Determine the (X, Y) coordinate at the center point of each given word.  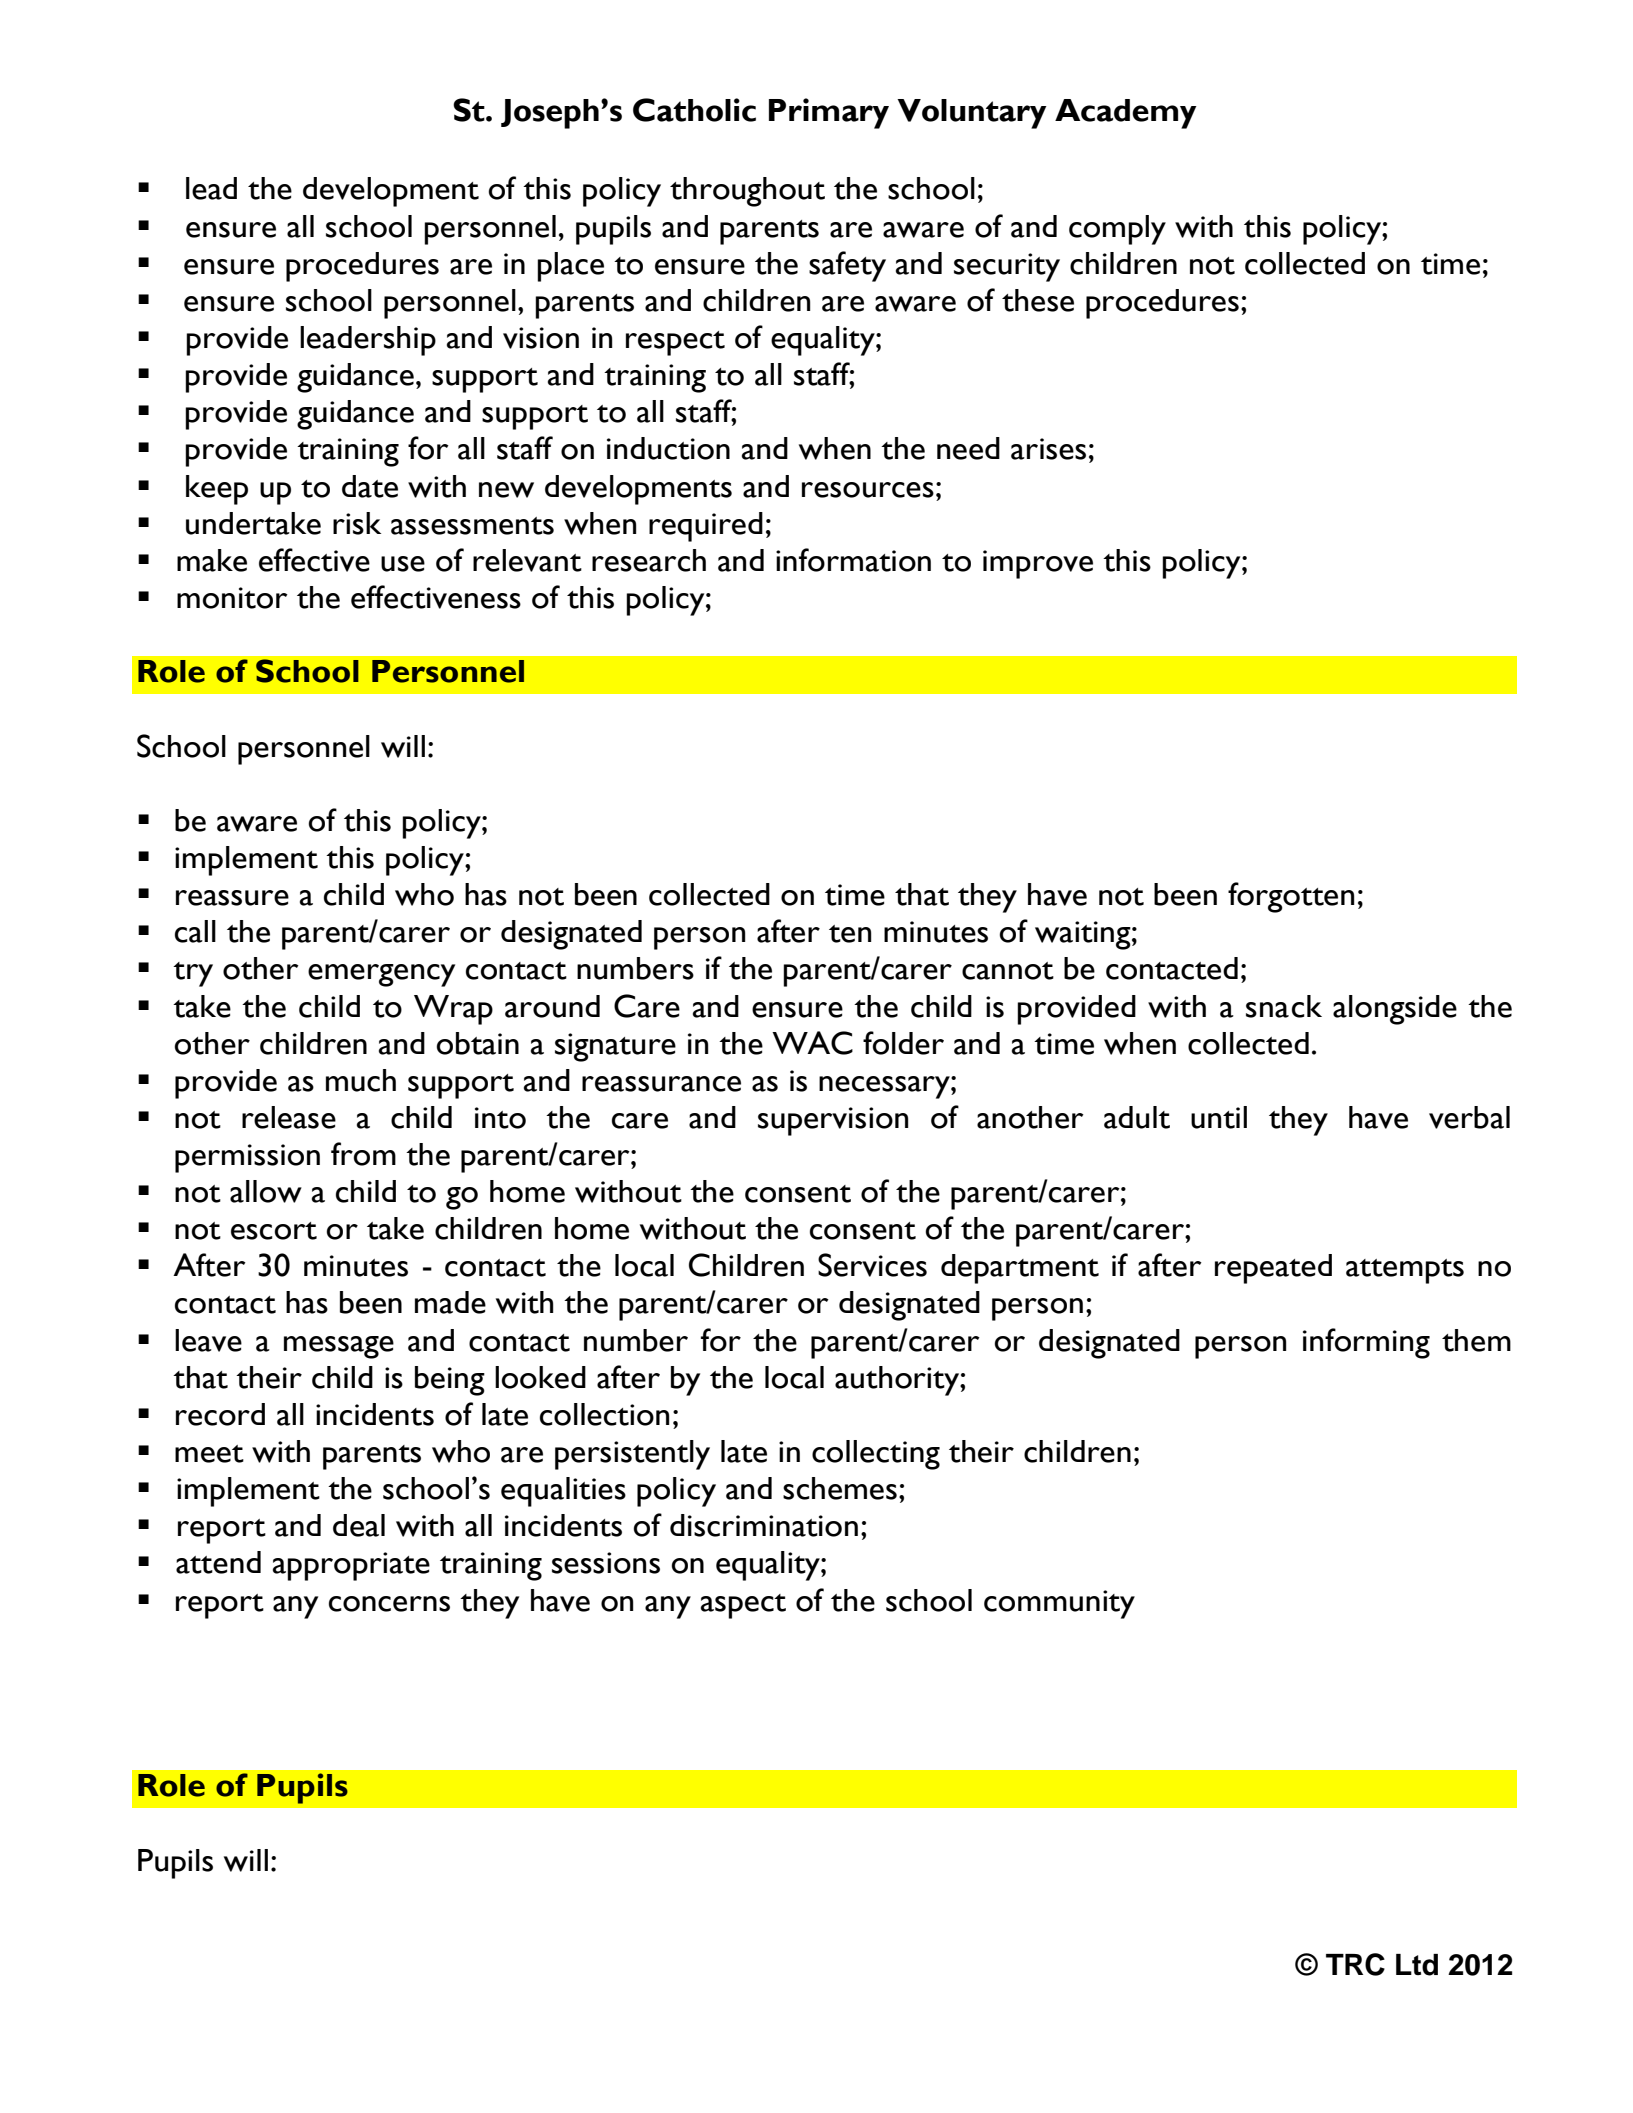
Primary (829, 113)
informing (1366, 1343)
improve (1038, 564)
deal (359, 1525)
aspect (743, 1606)
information (853, 560)
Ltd (1417, 1965)
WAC (812, 1043)
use (403, 564)
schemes (840, 1488)
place (570, 267)
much (361, 1080)
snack (1284, 1006)
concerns (389, 1604)
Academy (1126, 114)
